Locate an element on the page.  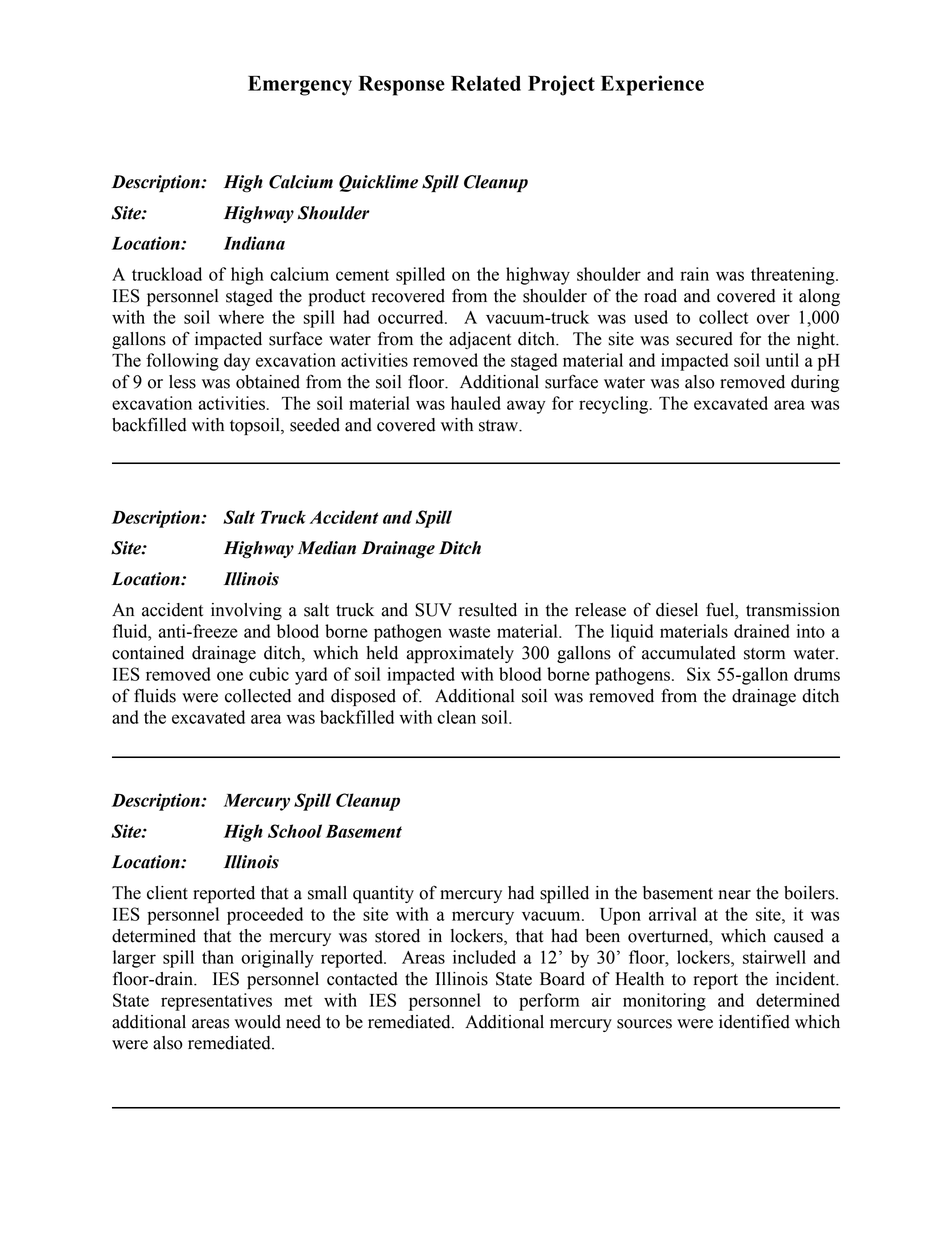
representatives is located at coordinates (216, 1002).
